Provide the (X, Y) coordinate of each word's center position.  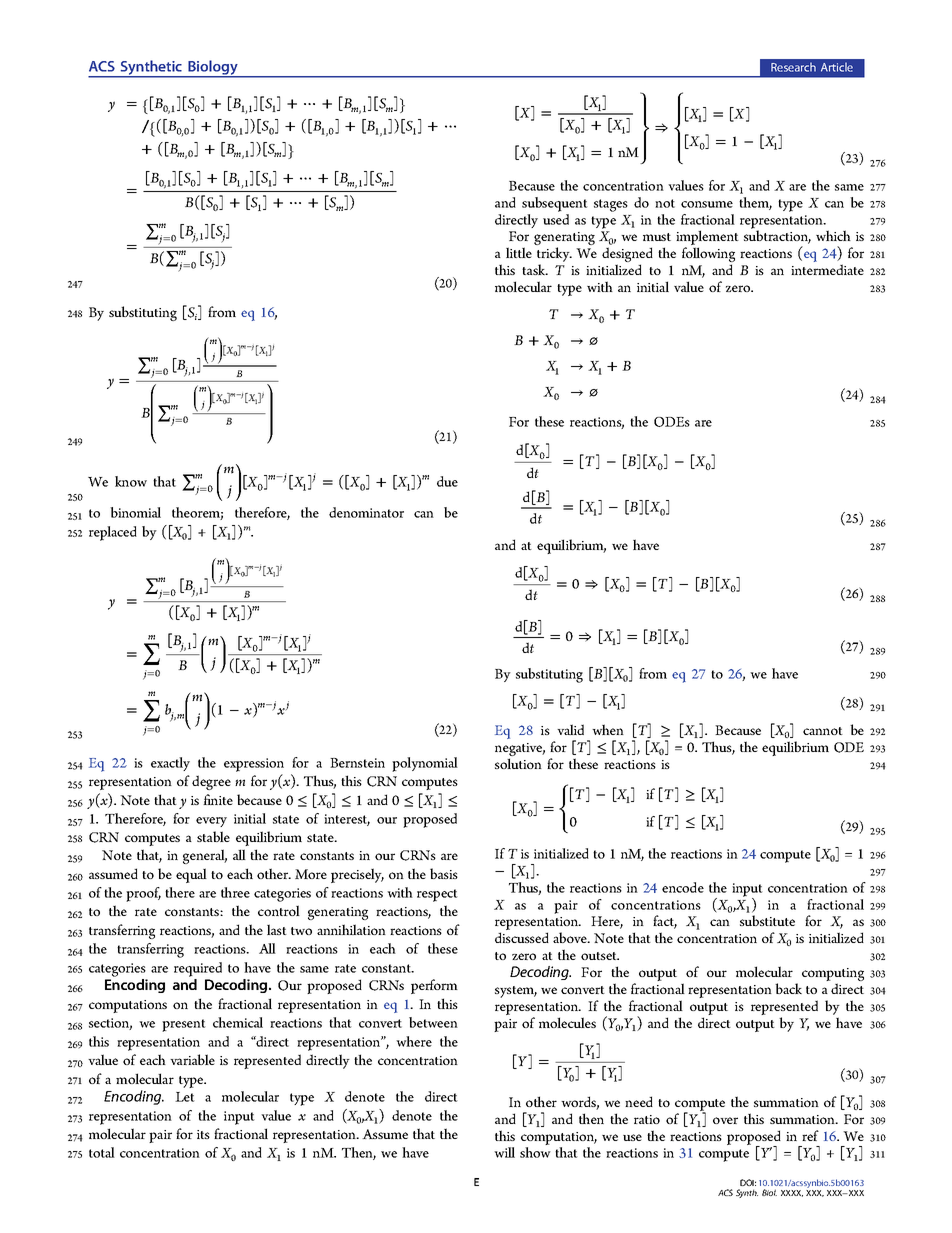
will (504, 1152)
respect (437, 895)
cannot (823, 731)
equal (191, 875)
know (131, 481)
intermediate (827, 269)
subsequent (555, 204)
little (519, 252)
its (203, 1134)
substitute (767, 920)
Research (793, 67)
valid (570, 729)
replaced (113, 533)
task (535, 269)
